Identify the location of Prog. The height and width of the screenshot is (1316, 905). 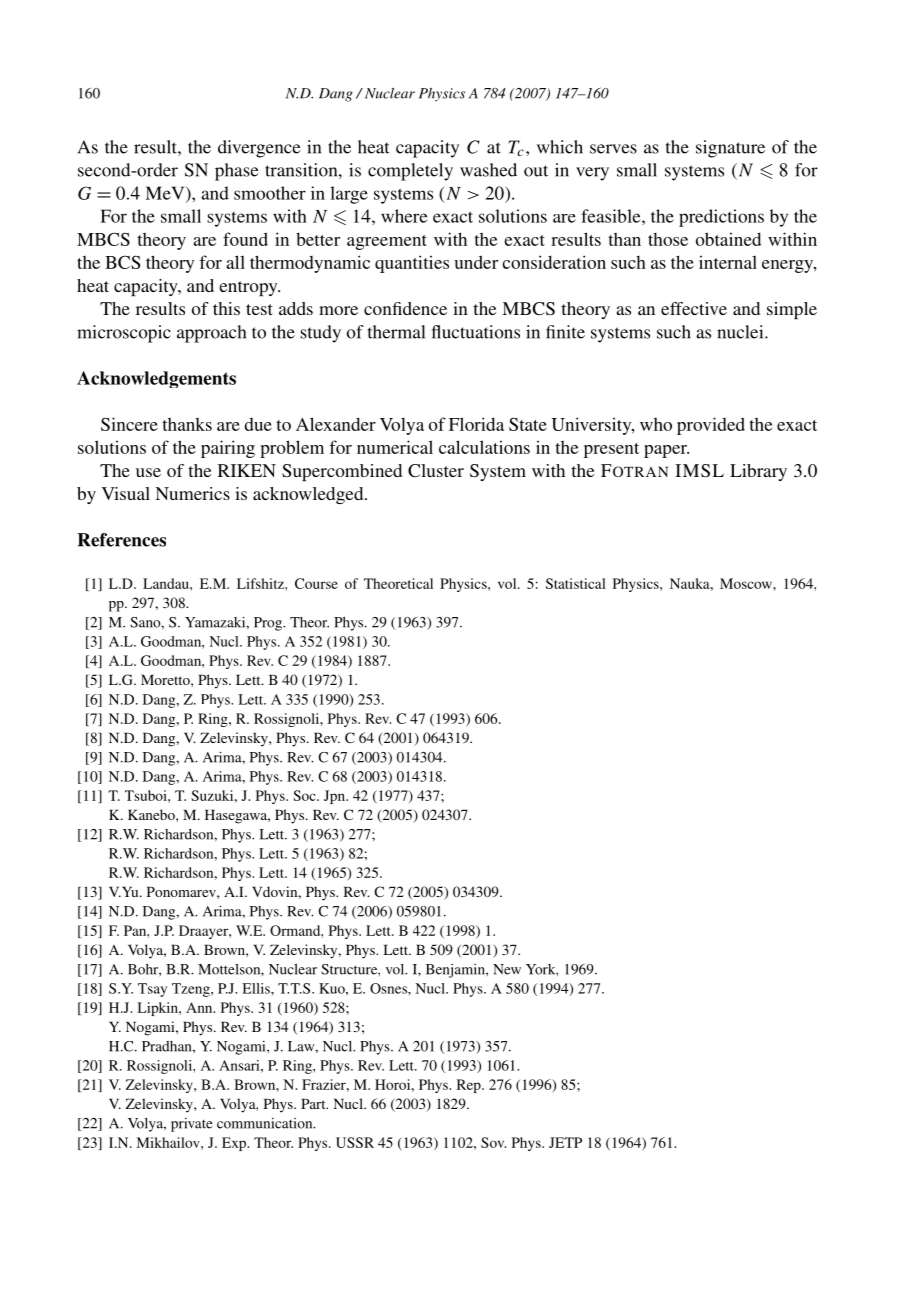
(269, 624).
